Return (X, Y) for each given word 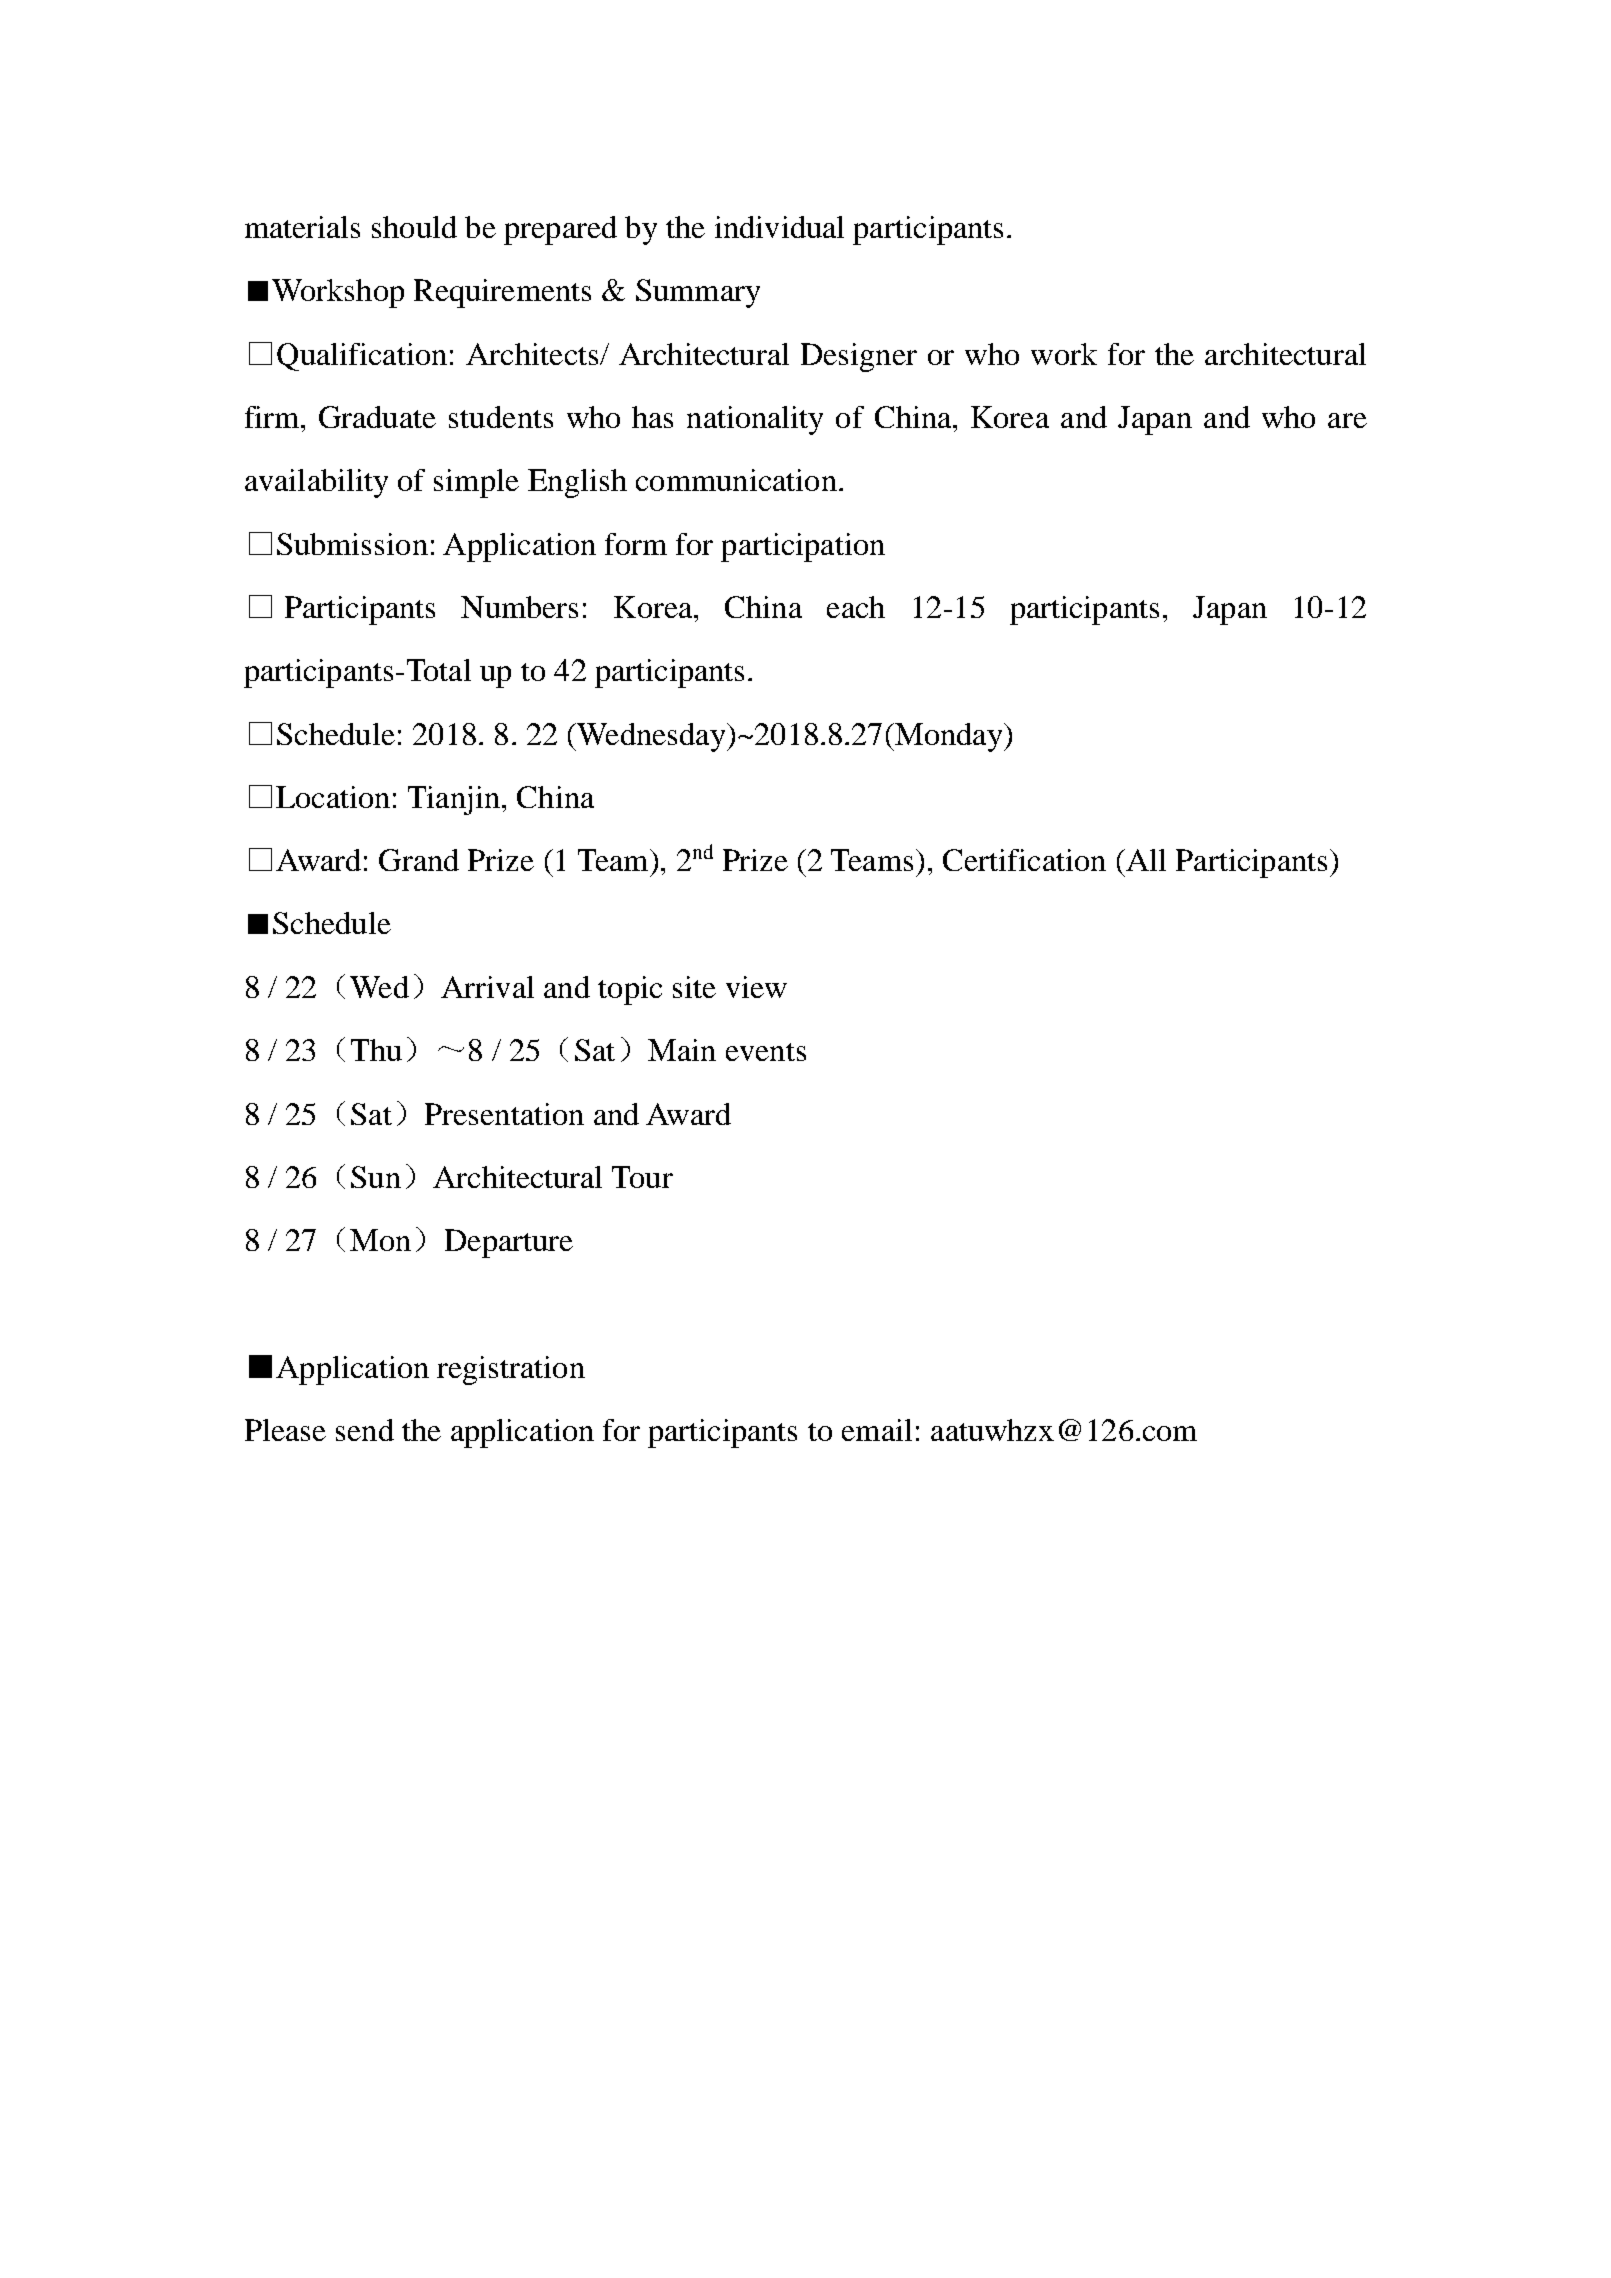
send (365, 1430)
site (694, 987)
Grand (419, 860)
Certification (1024, 860)
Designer (859, 357)
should (414, 227)
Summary (698, 293)
